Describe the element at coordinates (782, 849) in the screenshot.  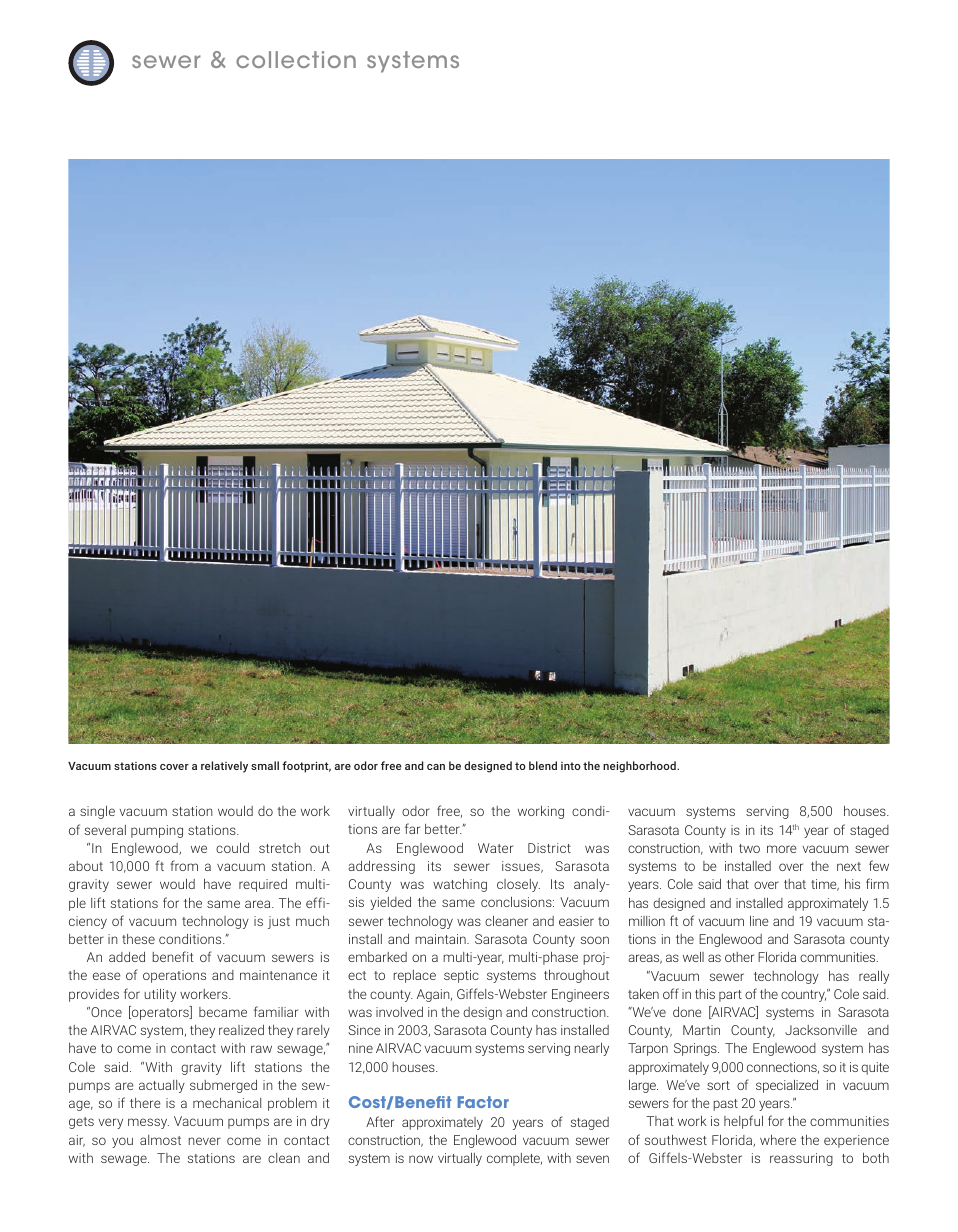
I see `more` at that location.
